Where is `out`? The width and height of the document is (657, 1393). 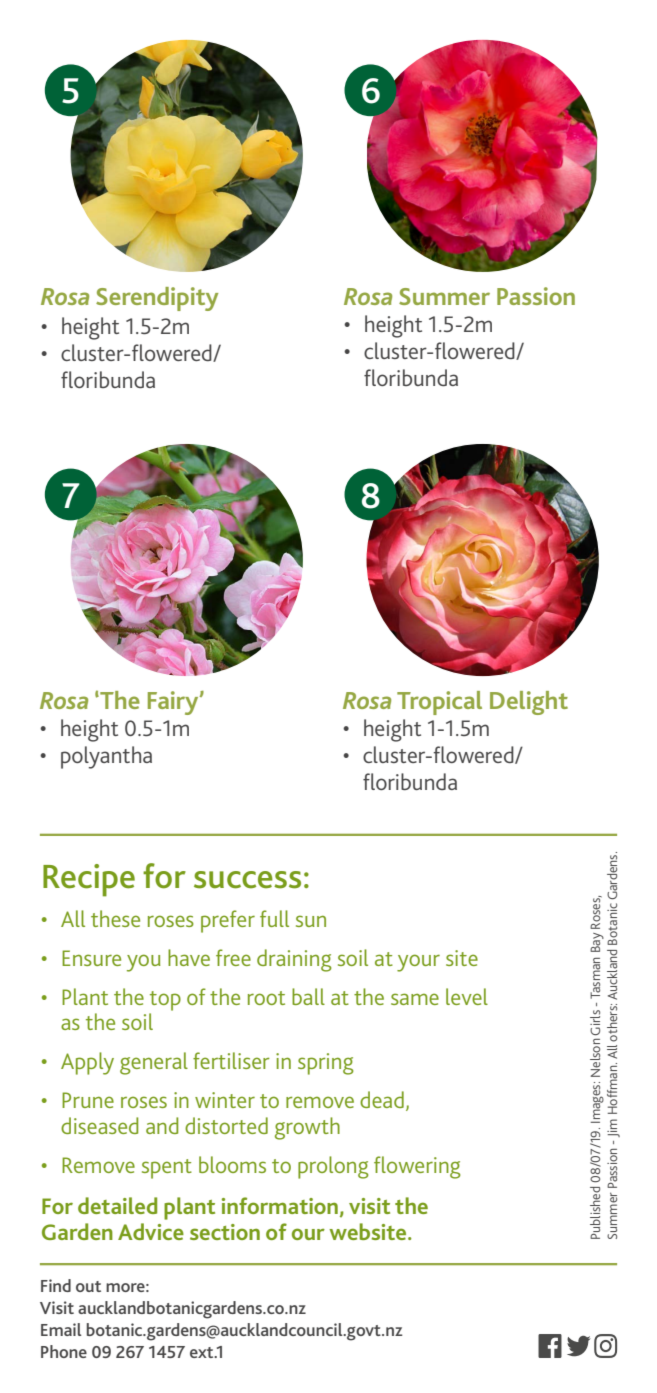 out is located at coordinates (88, 1286).
